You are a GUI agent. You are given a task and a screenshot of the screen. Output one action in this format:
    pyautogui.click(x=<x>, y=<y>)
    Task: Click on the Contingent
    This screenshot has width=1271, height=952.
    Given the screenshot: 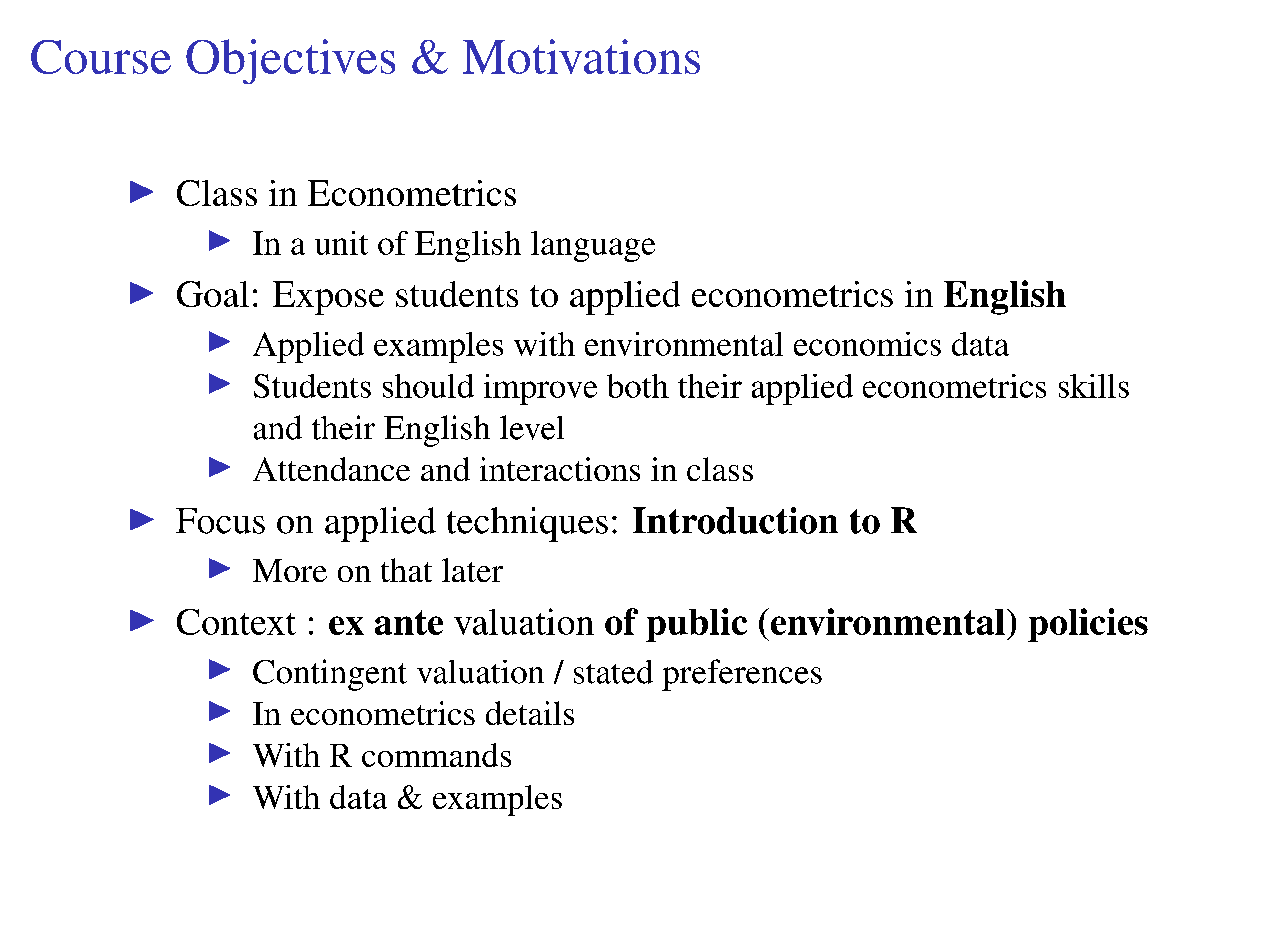 What is the action you would take?
    pyautogui.click(x=330, y=675)
